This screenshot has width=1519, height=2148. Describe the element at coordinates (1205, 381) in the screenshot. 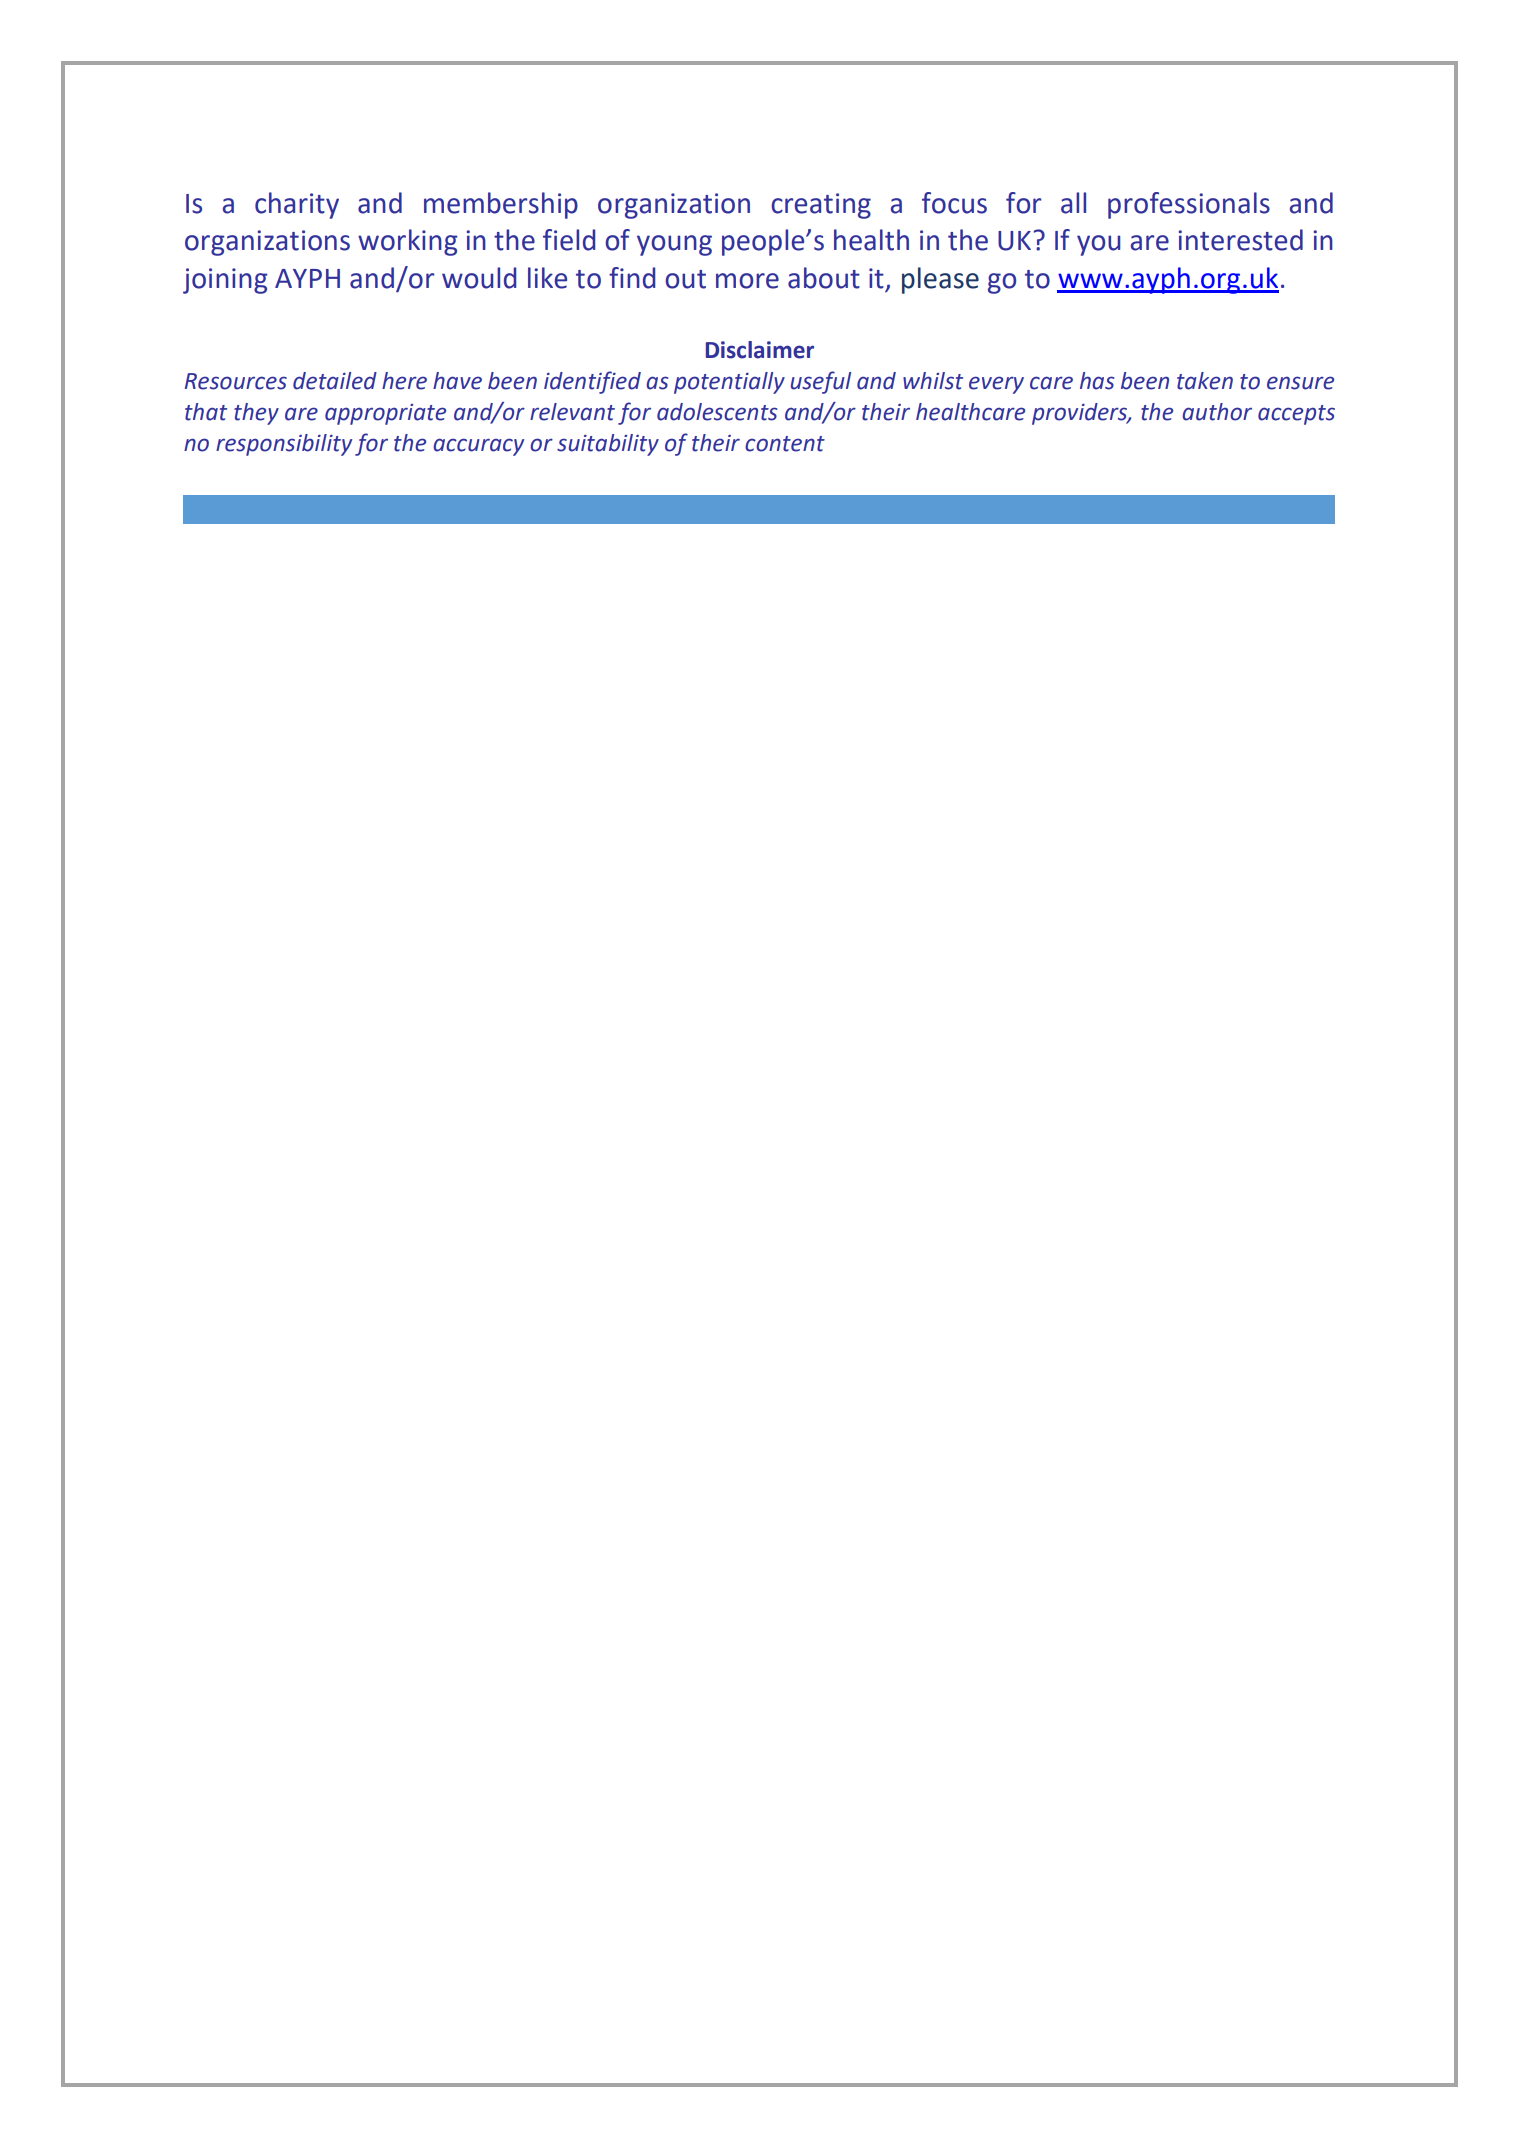

I see `taken` at that location.
